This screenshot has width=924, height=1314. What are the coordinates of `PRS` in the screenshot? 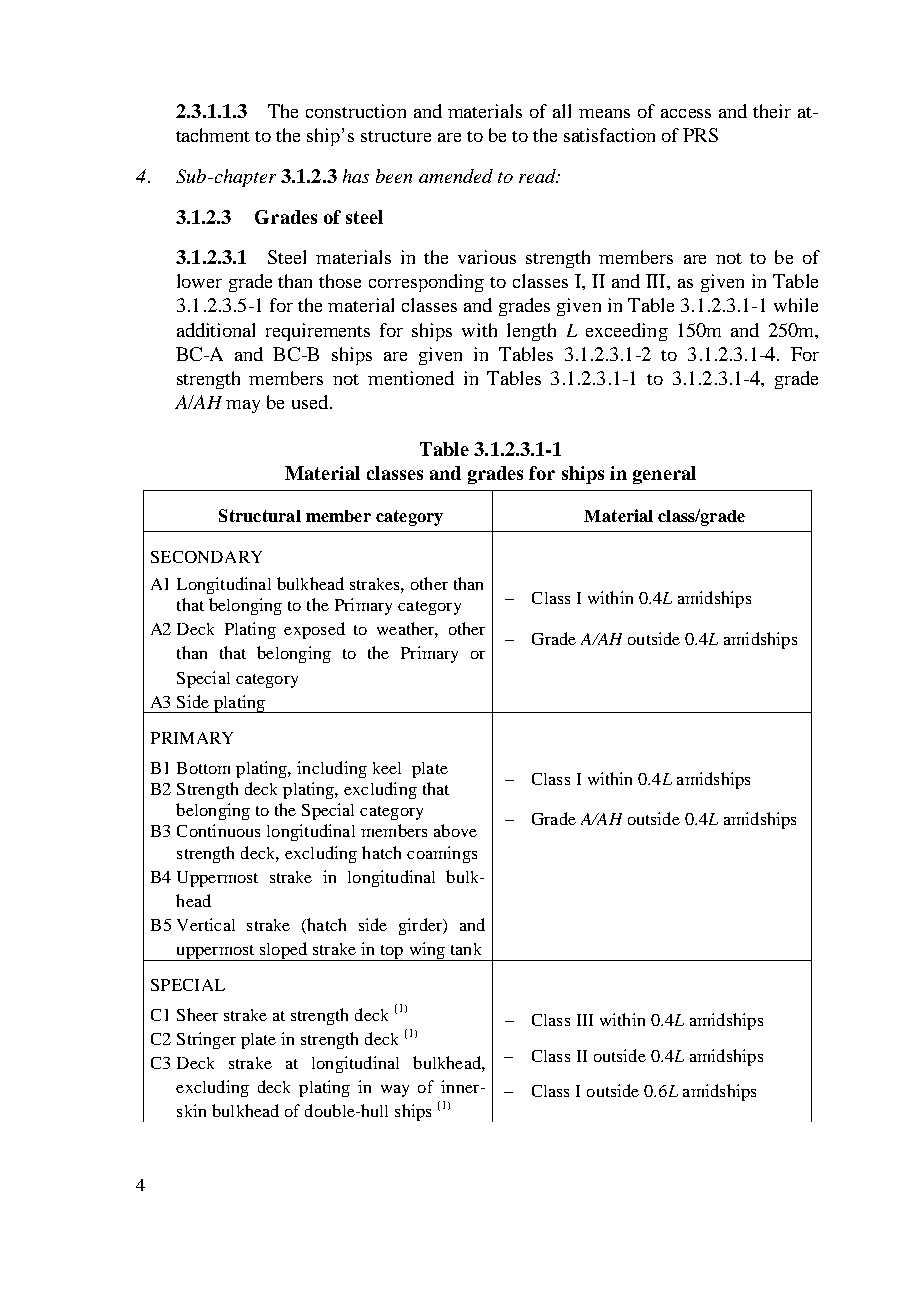 It's located at (700, 135).
